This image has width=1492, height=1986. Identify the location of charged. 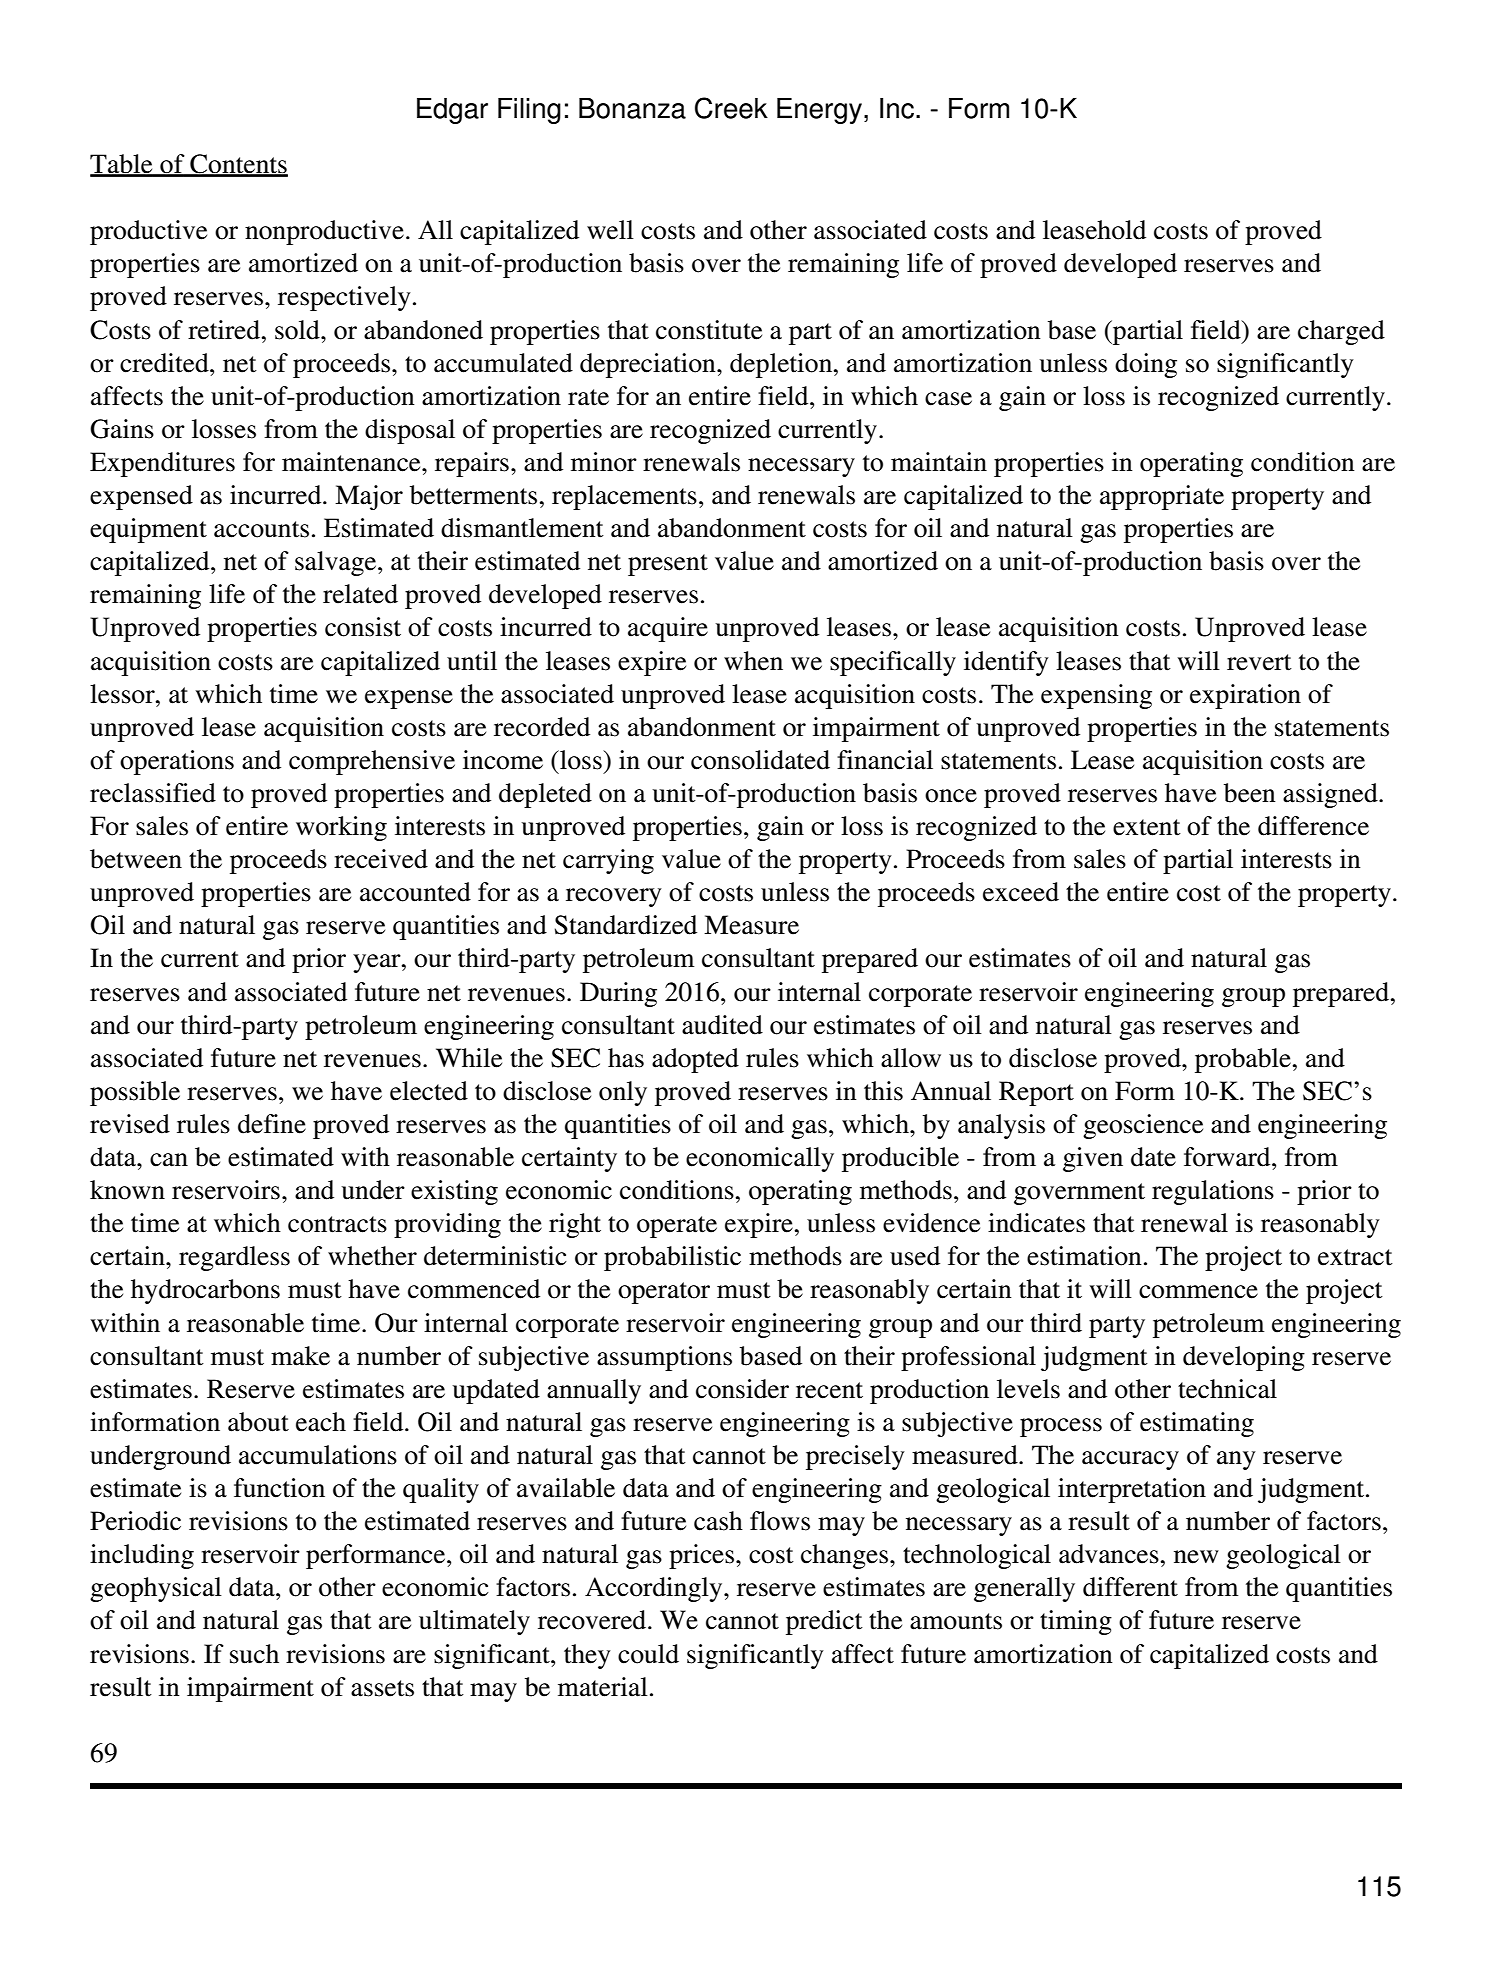
(1341, 332).
